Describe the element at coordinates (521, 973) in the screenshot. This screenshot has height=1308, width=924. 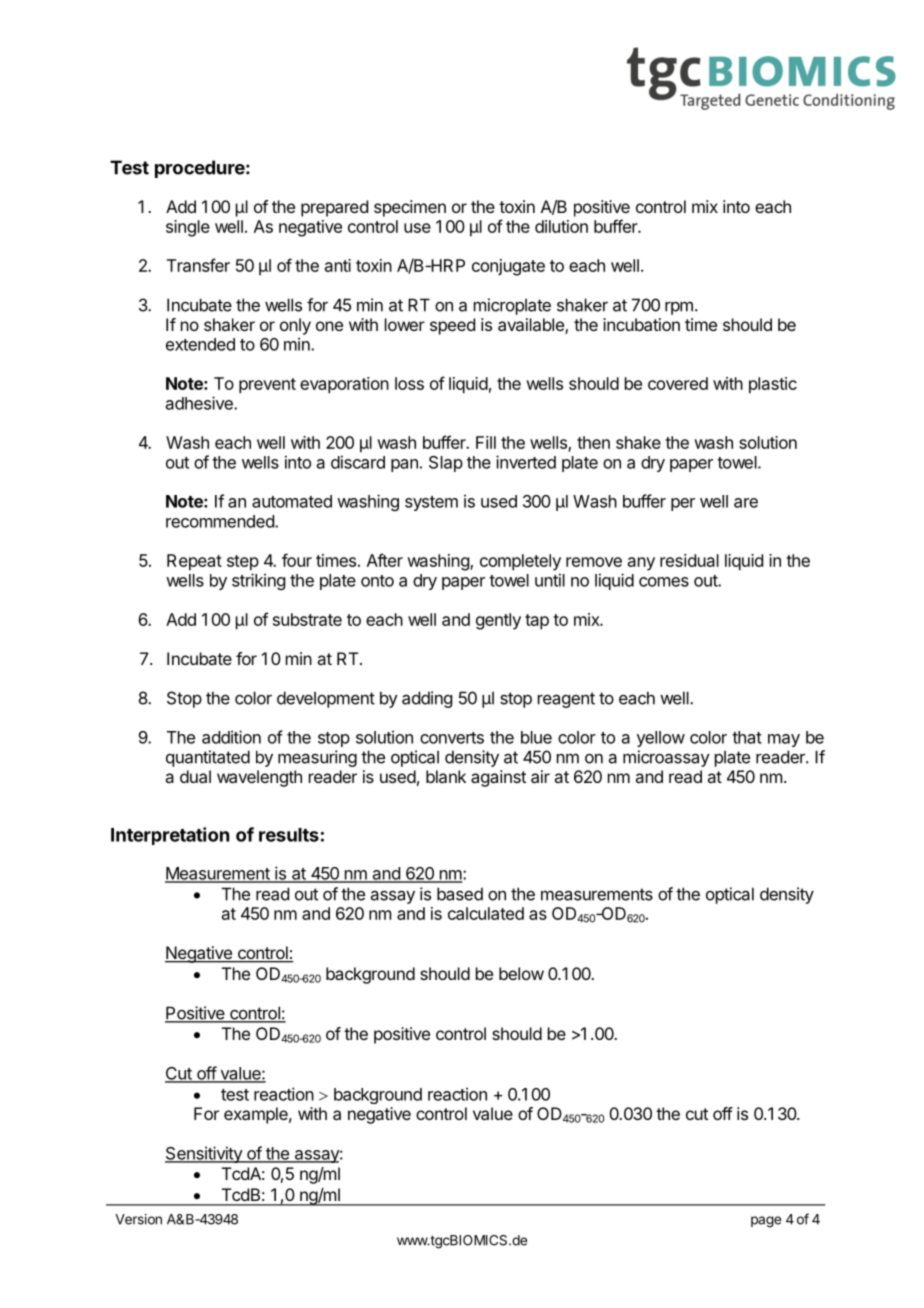
I see `below` at that location.
